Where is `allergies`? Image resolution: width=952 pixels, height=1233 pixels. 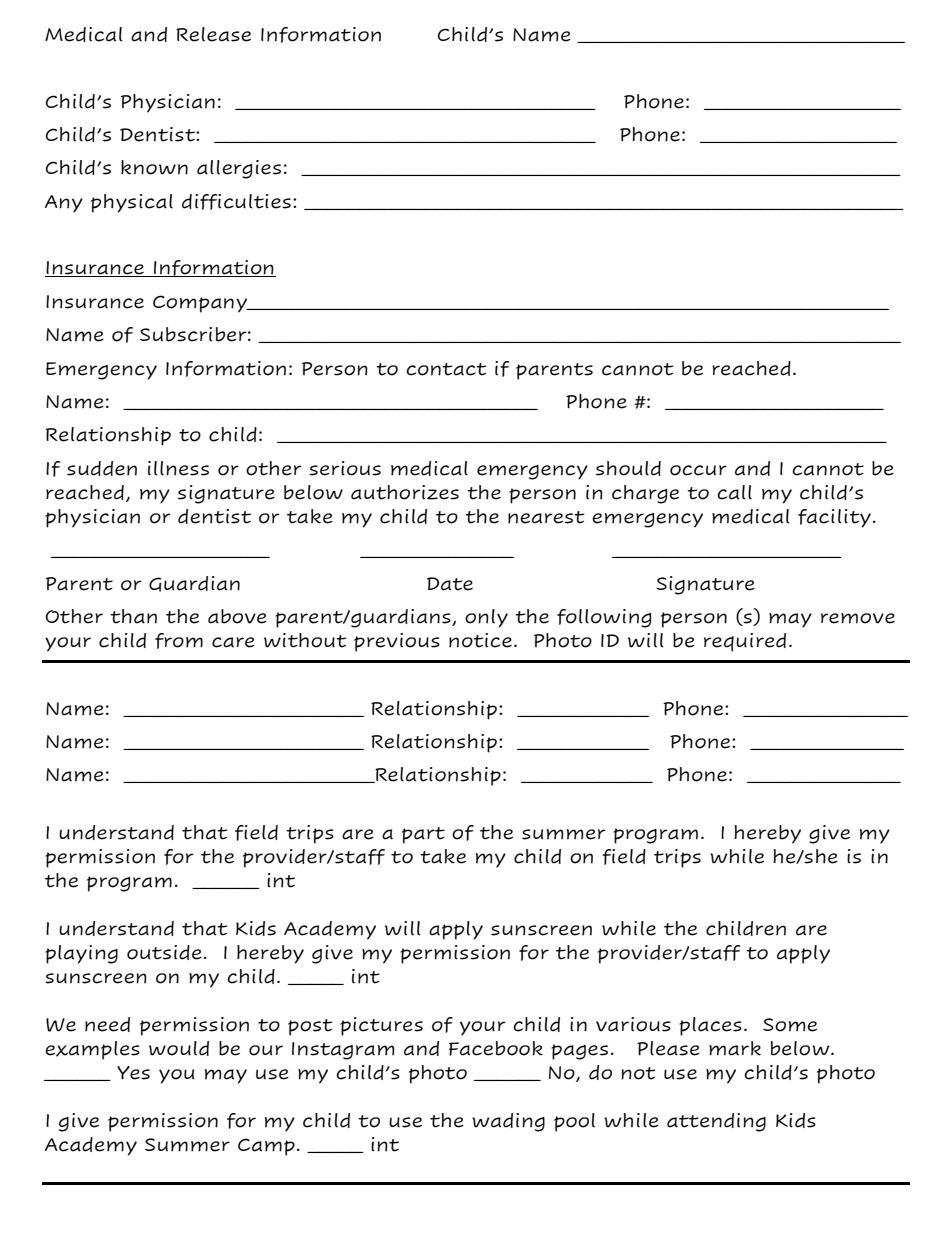
allergies is located at coordinates (239, 169).
